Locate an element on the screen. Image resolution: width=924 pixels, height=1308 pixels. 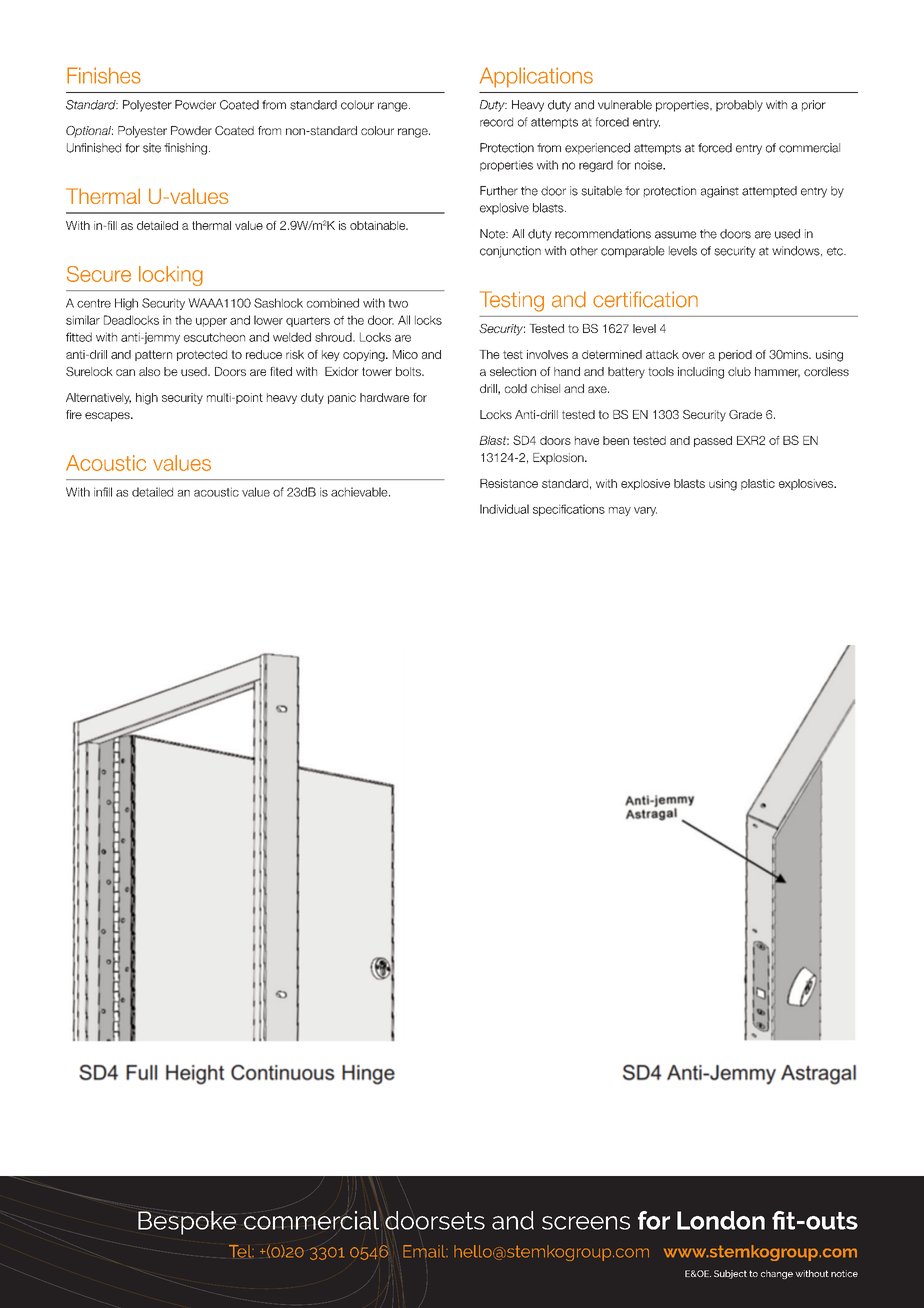
probably is located at coordinates (739, 106).
